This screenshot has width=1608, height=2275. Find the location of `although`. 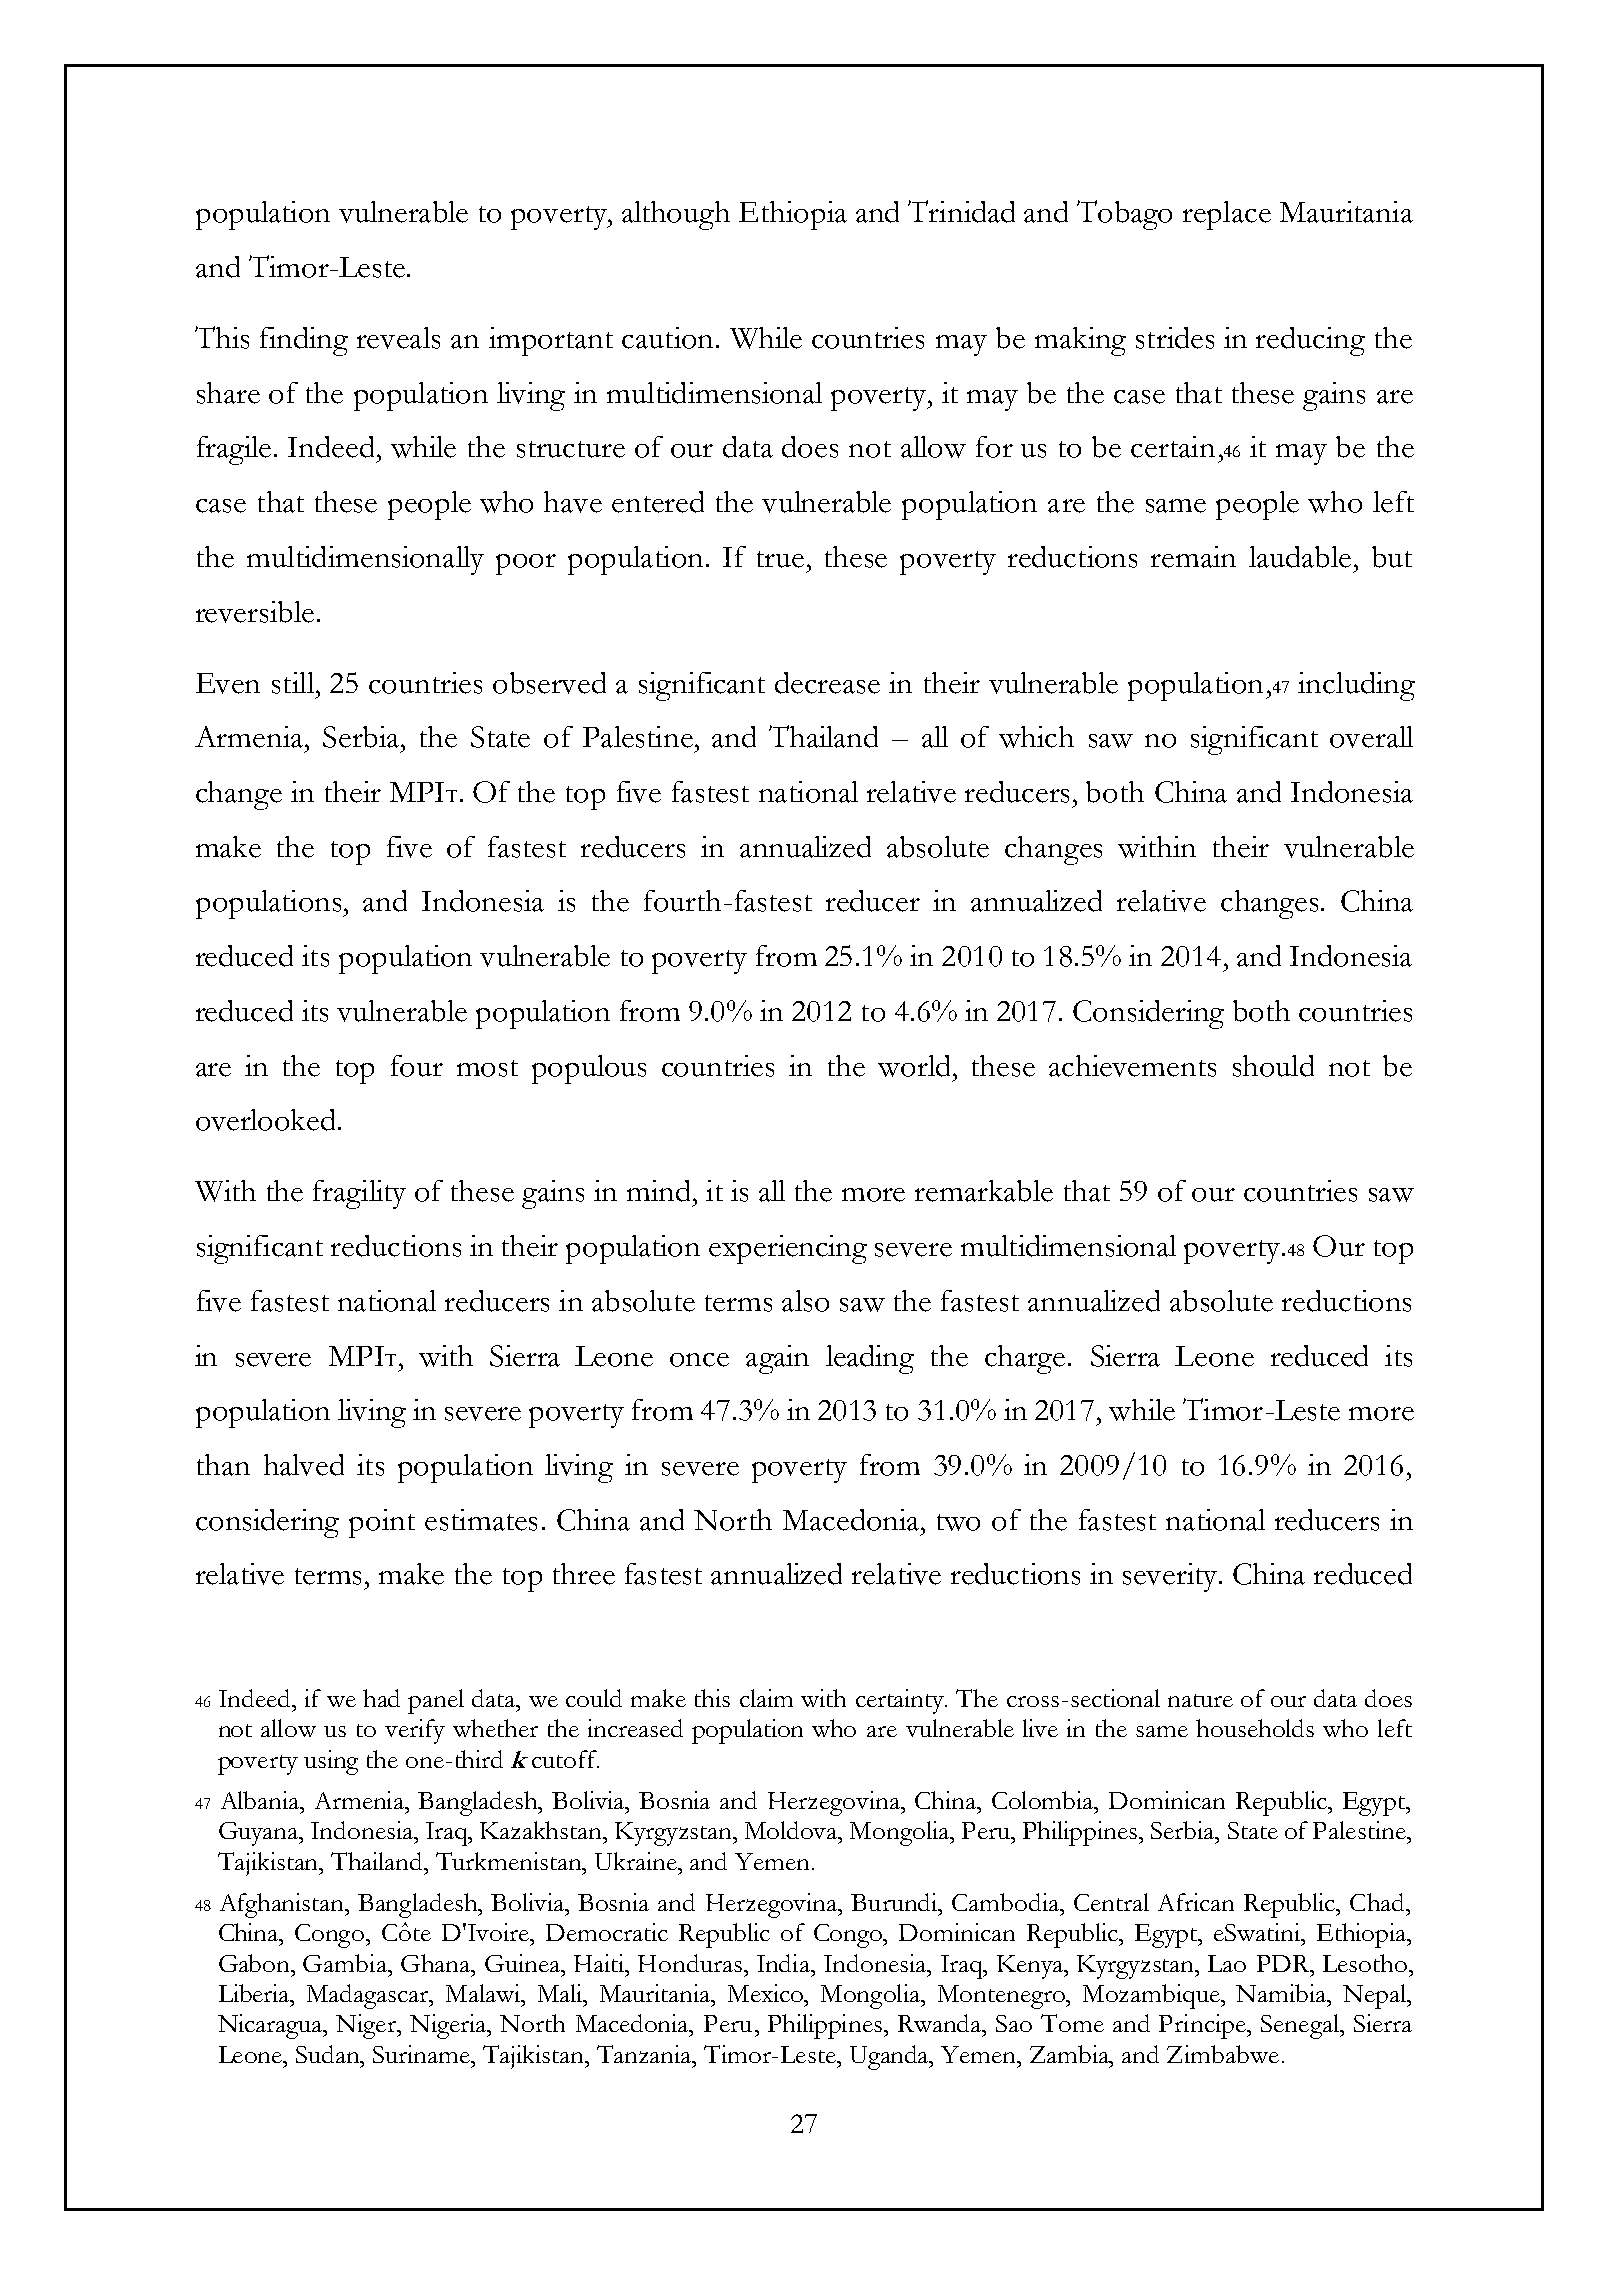

although is located at coordinates (676, 215).
